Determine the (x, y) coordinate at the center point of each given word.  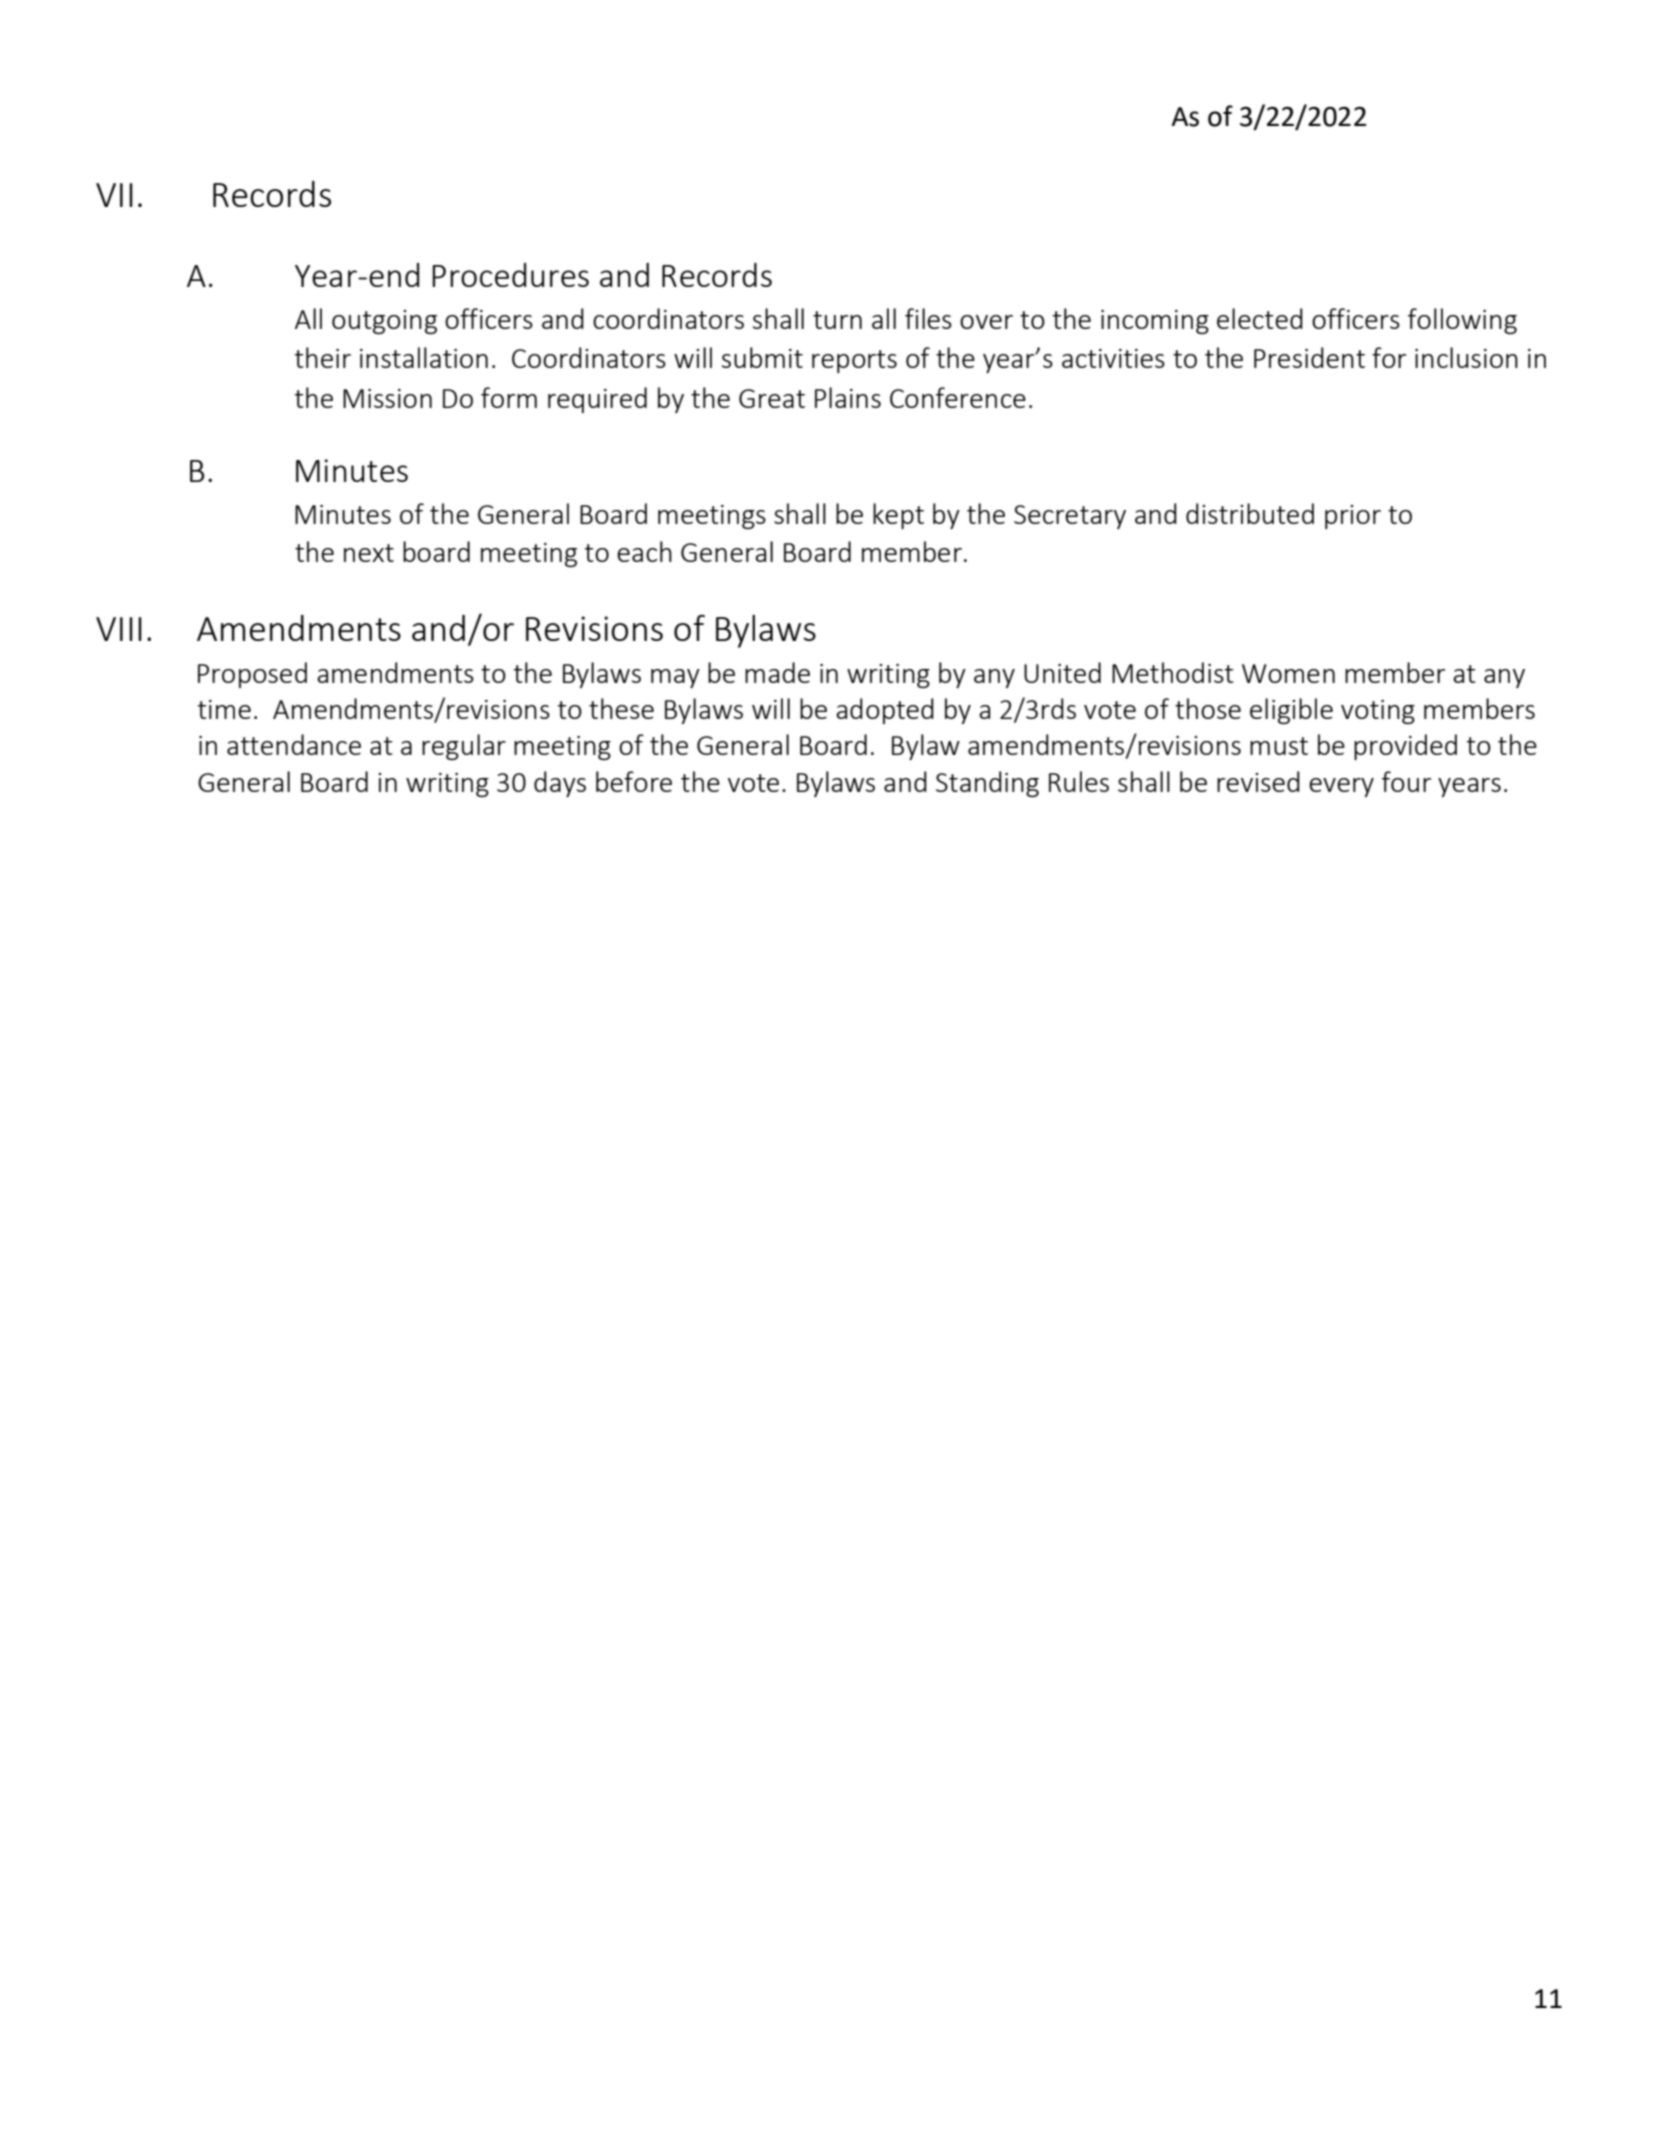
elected (1260, 318)
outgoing (384, 322)
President (1309, 357)
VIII (119, 629)
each (644, 551)
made (777, 672)
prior (1353, 517)
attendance (294, 744)
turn (837, 320)
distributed (1250, 513)
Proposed (252, 675)
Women (1288, 673)
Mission (387, 398)
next (369, 553)
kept (898, 516)
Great (772, 398)
